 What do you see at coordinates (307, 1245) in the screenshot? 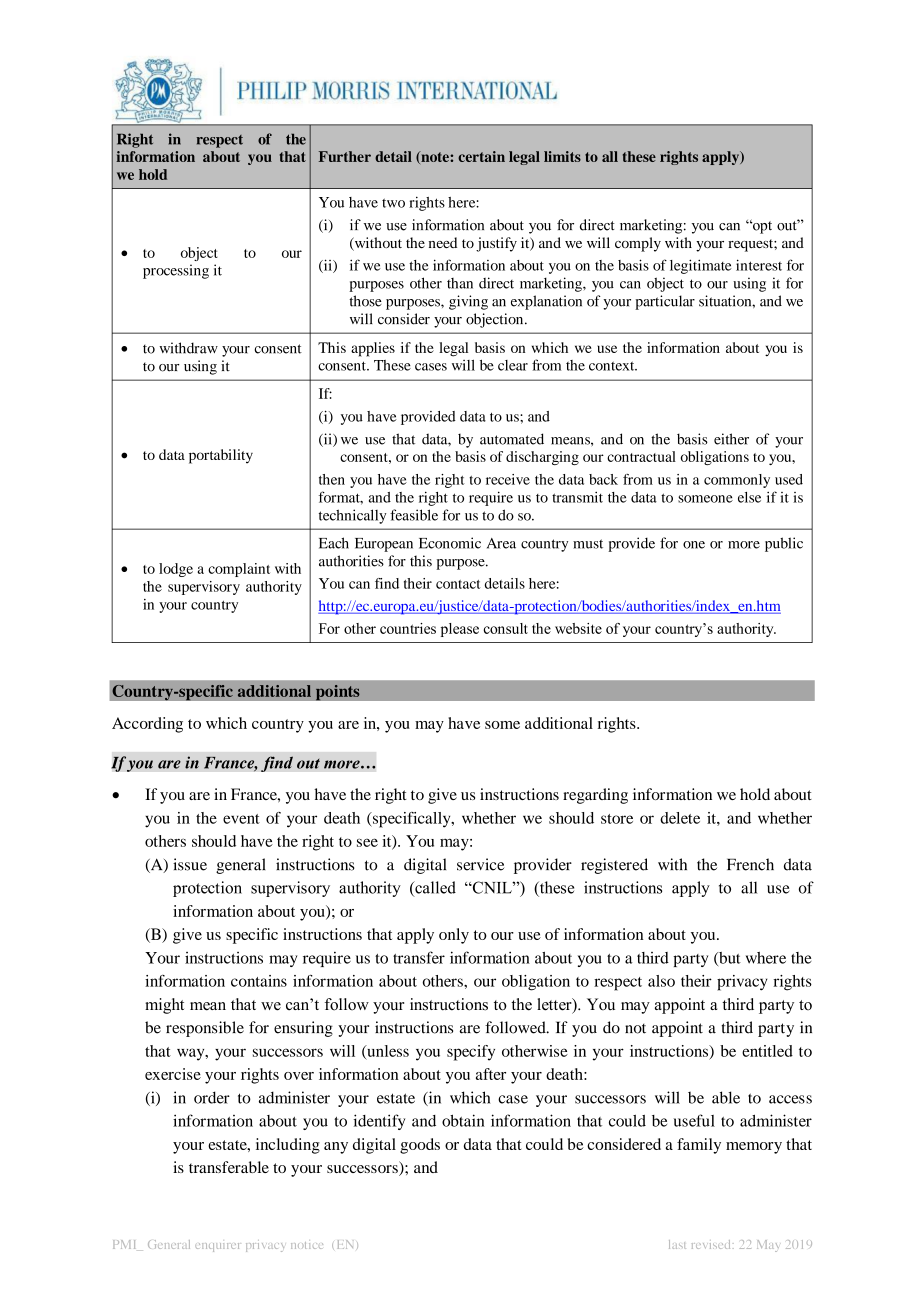
I see `notice` at bounding box center [307, 1245].
